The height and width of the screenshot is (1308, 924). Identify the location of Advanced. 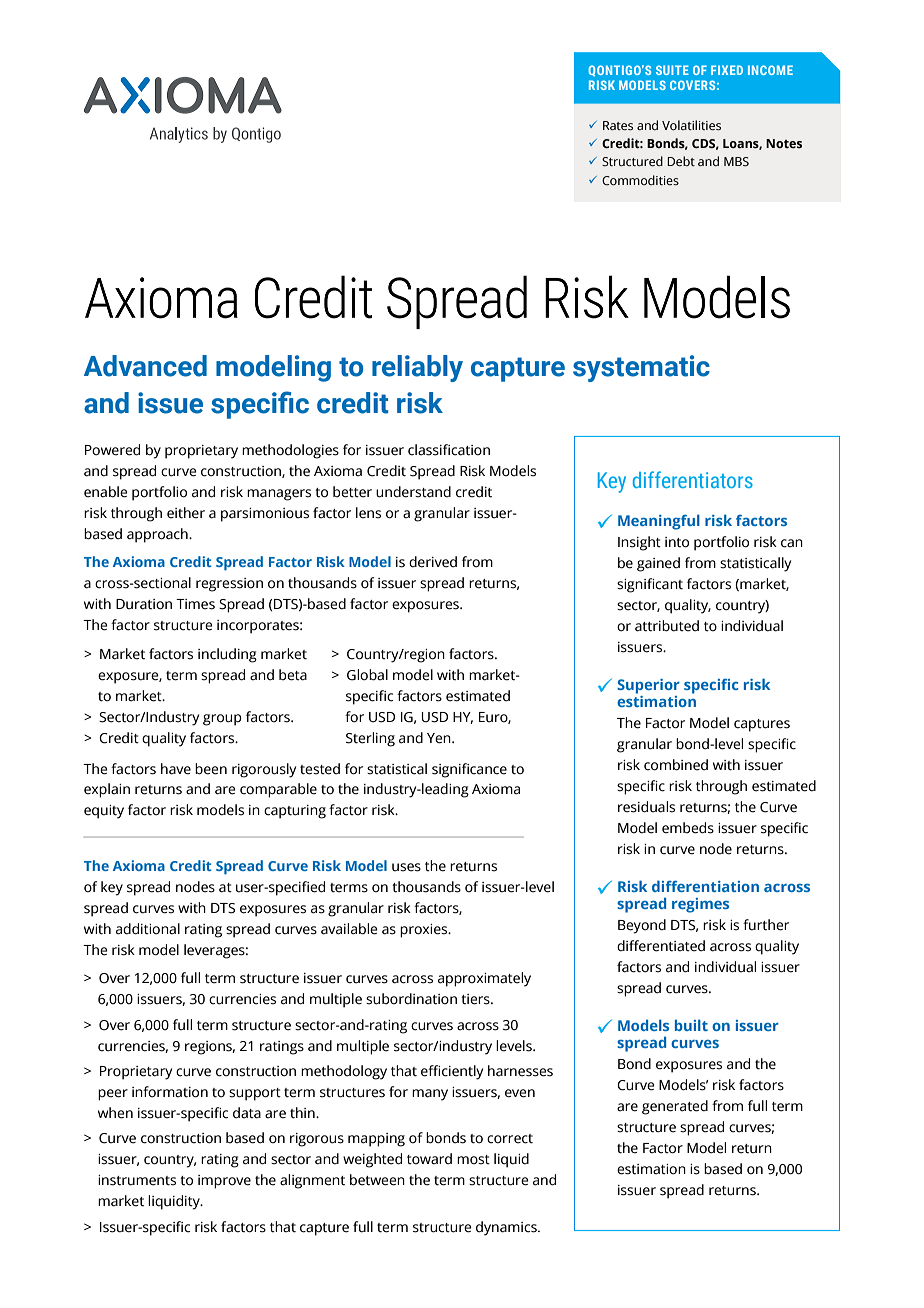
(145, 366).
